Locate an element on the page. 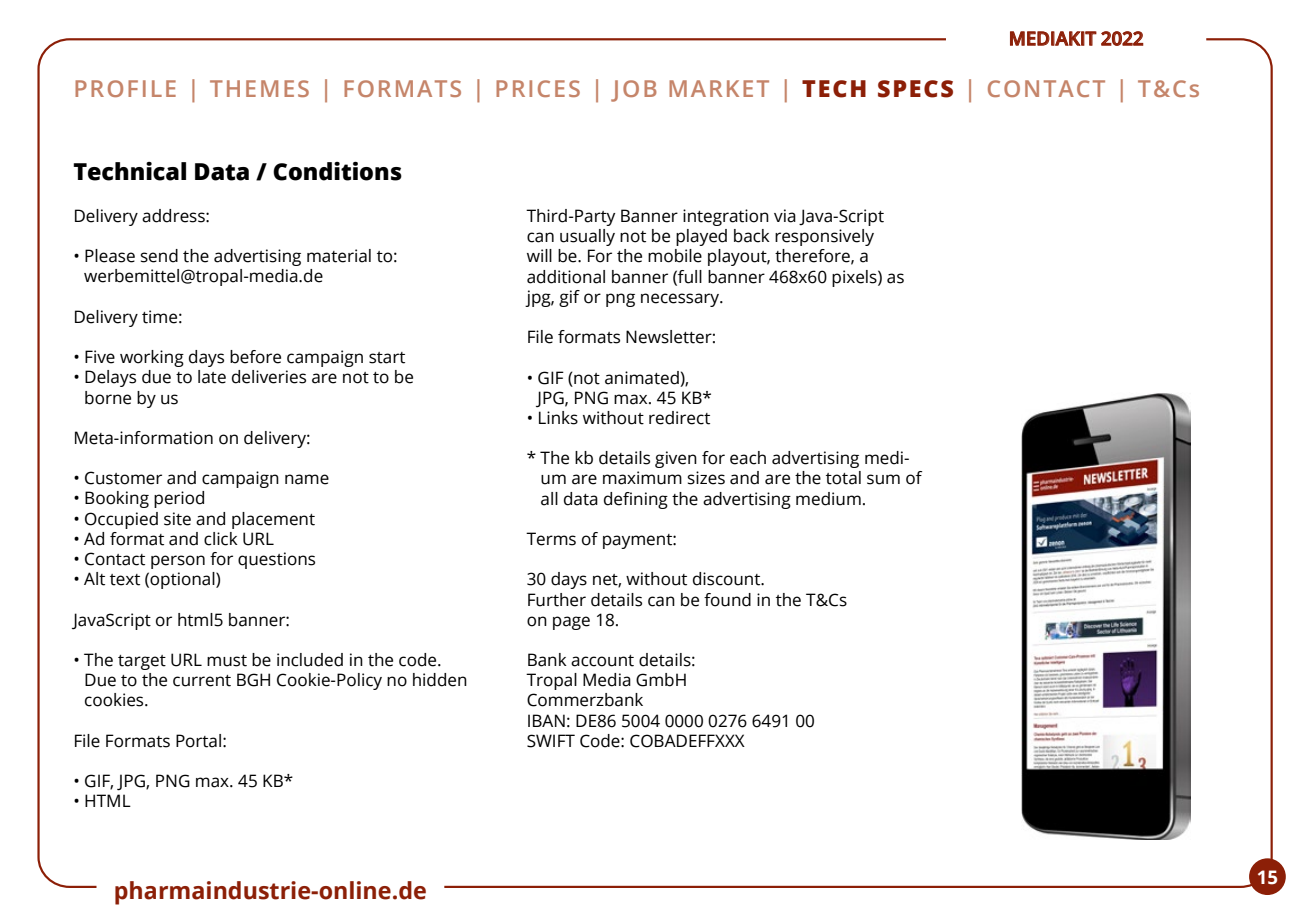  Portal is located at coordinates (198, 741).
